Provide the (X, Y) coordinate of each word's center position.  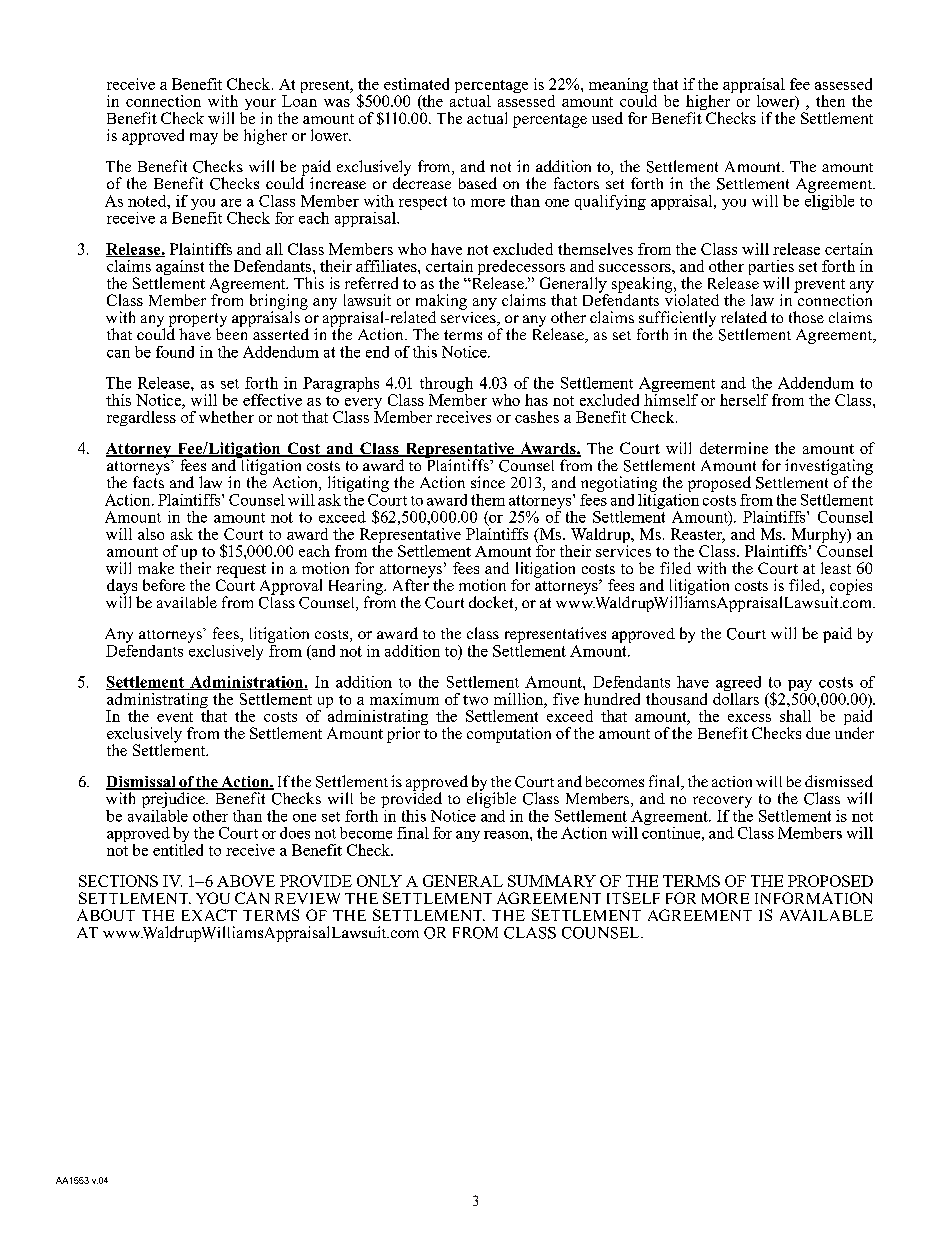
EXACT (209, 915)
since (488, 482)
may (204, 139)
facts (148, 481)
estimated (416, 84)
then (830, 101)
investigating (829, 468)
